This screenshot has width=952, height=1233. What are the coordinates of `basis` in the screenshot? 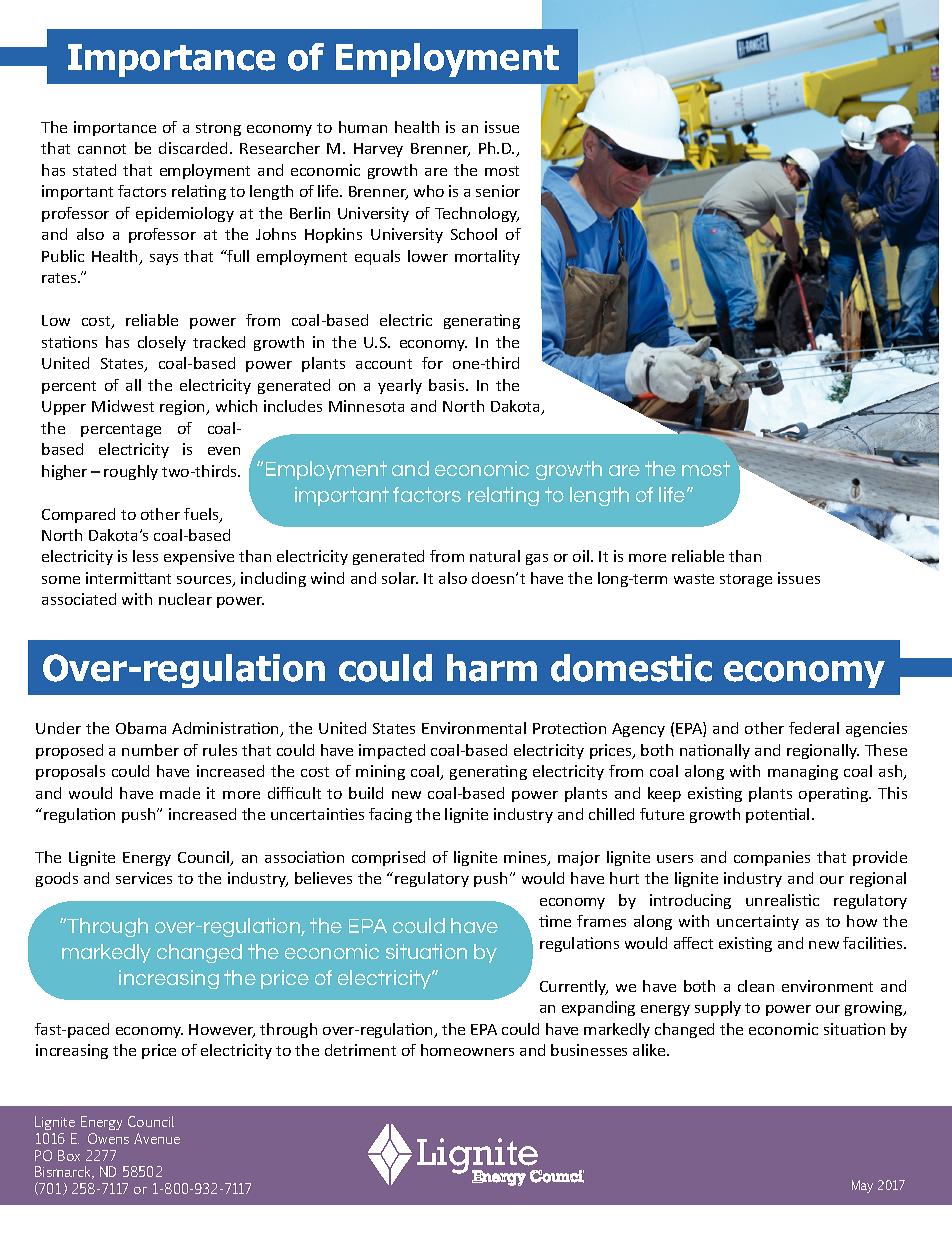 It's located at (448, 385).
